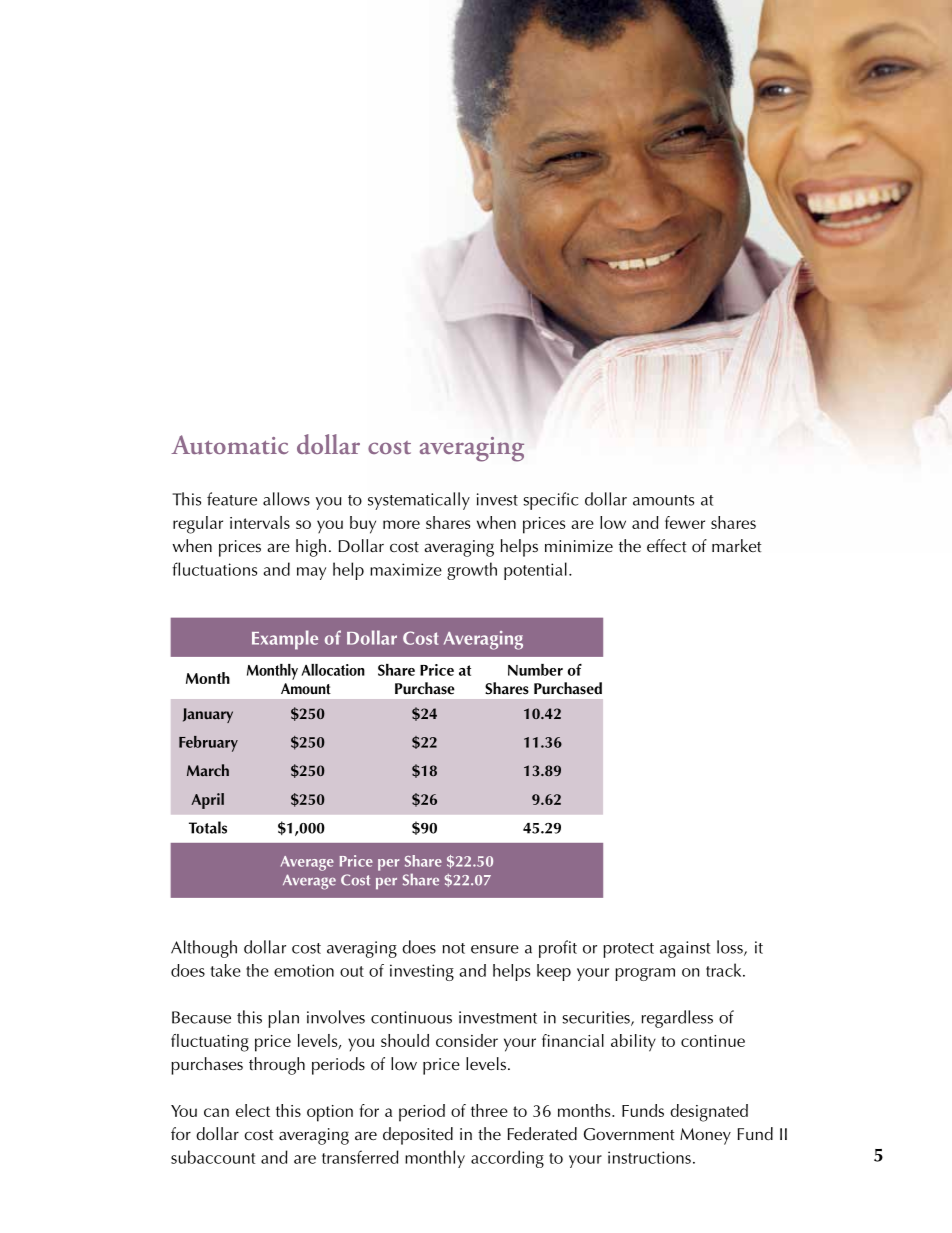 The width and height of the document is (952, 1233). What do you see at coordinates (208, 744) in the document?
I see `February` at bounding box center [208, 744].
